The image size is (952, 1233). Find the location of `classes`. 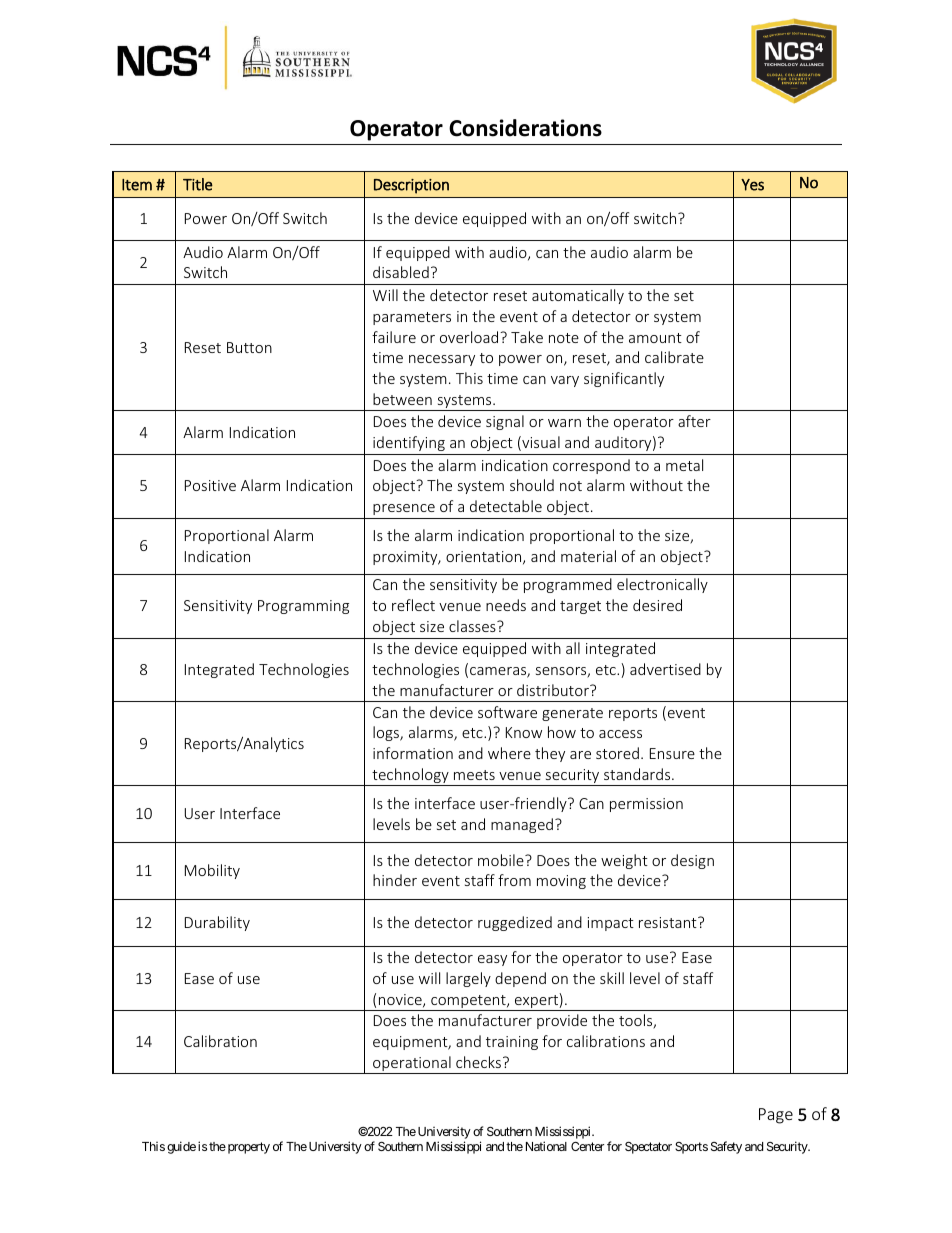

classes is located at coordinates (473, 626).
